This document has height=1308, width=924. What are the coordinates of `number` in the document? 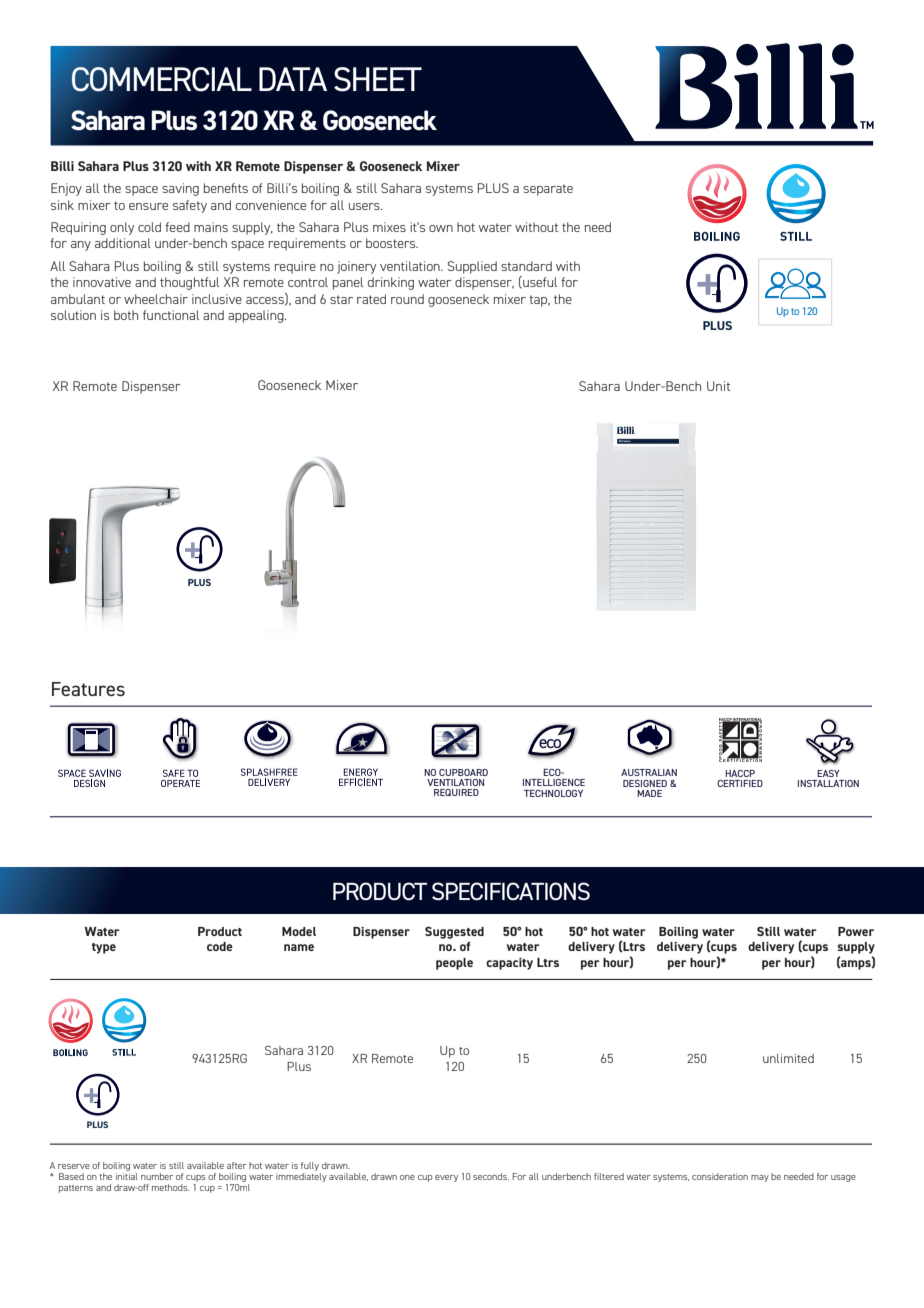 It's located at (157, 1176).
